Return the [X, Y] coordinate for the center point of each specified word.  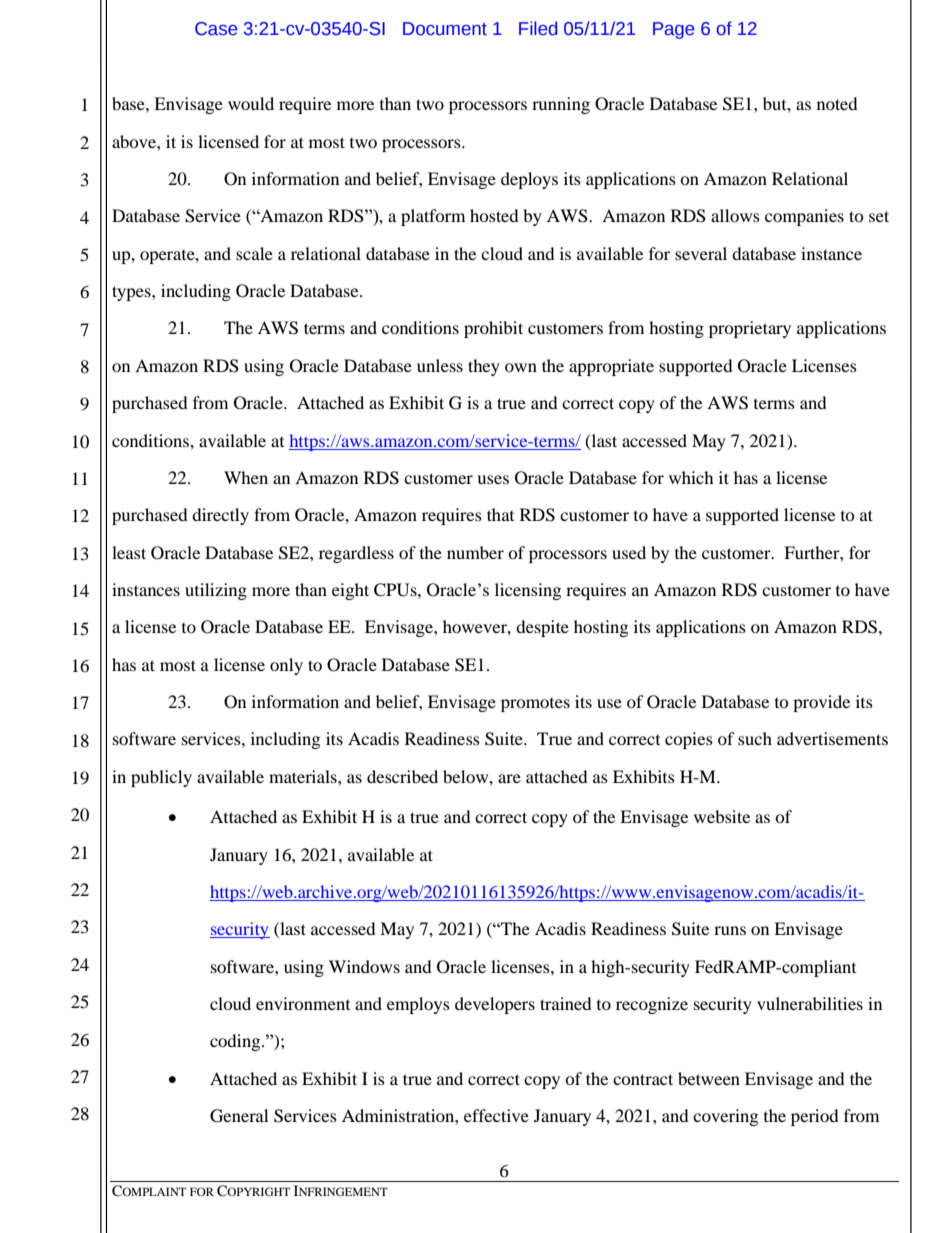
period [815, 1117]
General [239, 1116]
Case [216, 29]
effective [496, 1115]
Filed [538, 28]
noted [837, 103]
